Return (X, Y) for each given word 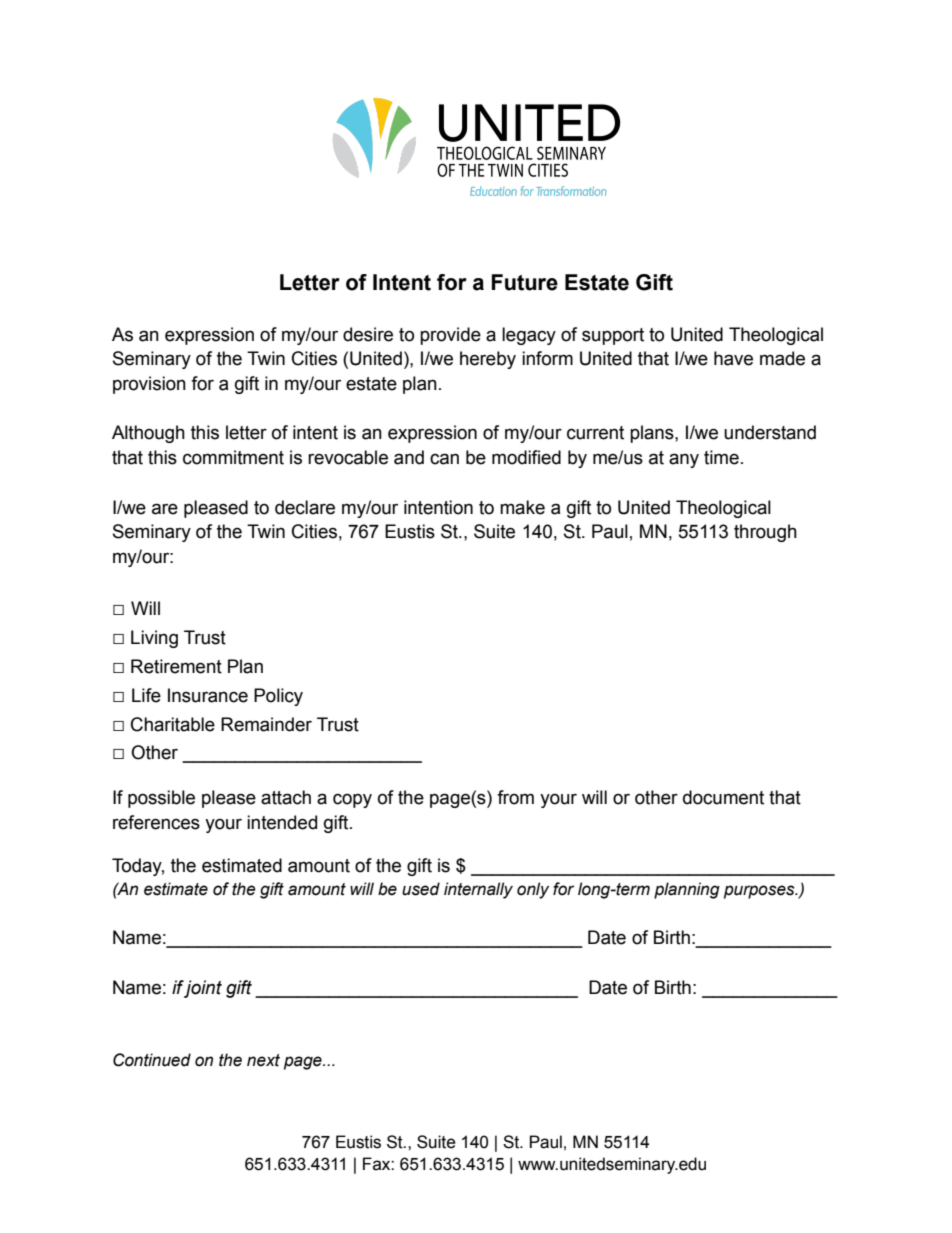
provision (149, 385)
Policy (278, 697)
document (723, 797)
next (263, 1060)
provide (450, 336)
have (733, 358)
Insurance (208, 695)
